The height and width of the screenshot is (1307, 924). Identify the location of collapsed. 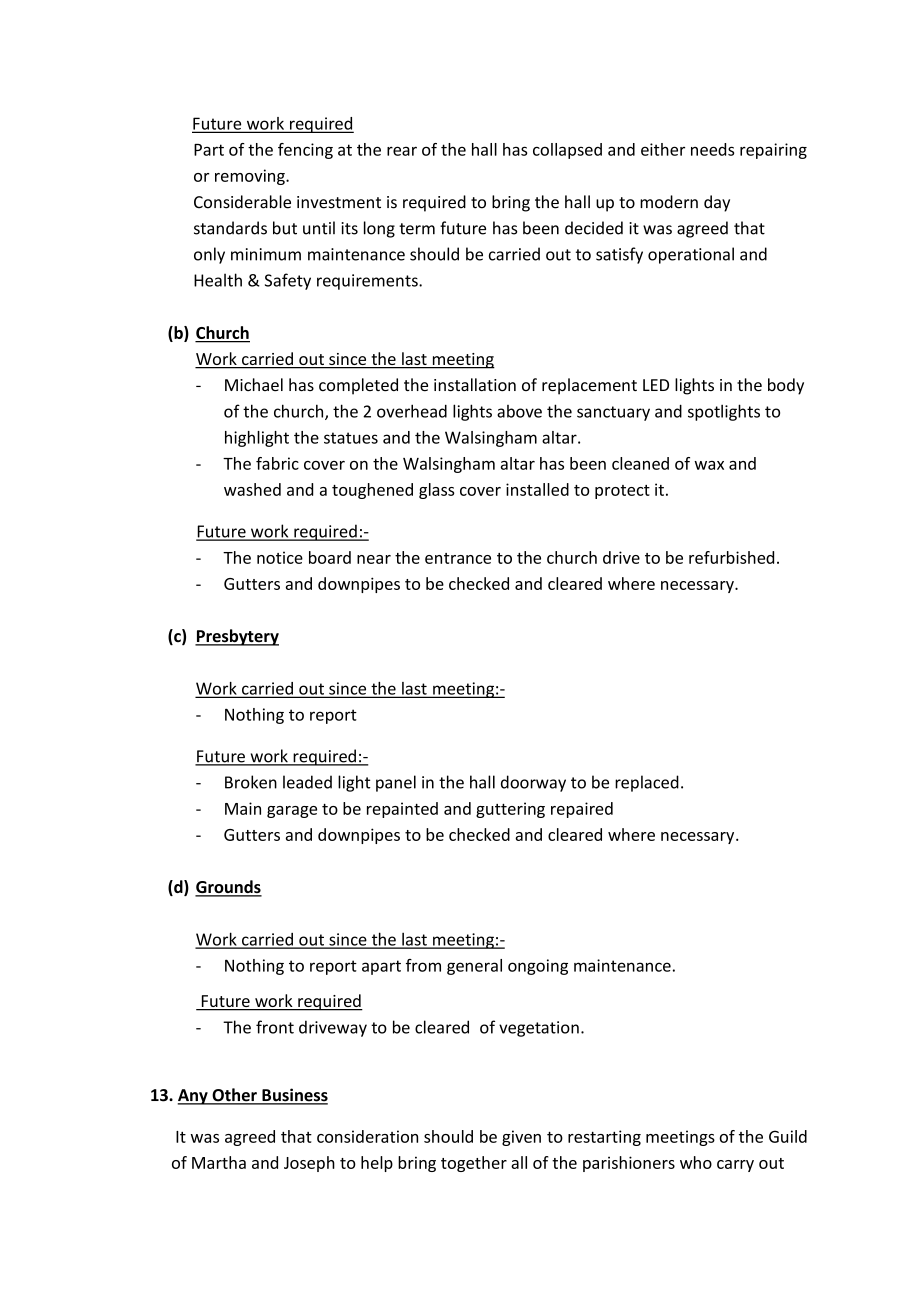
(567, 151).
